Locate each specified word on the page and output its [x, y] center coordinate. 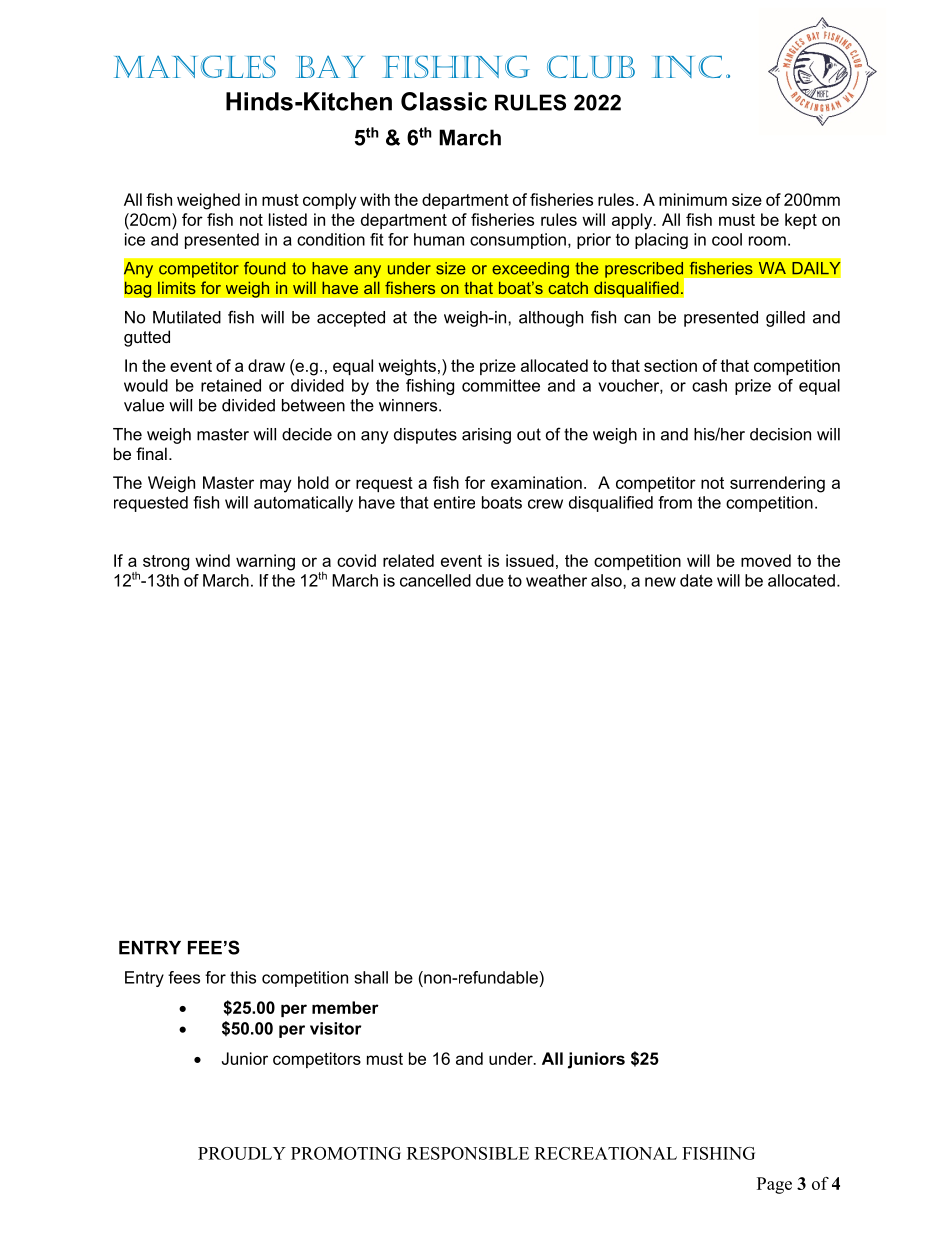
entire [454, 502]
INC [687, 66]
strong [166, 563]
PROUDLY [242, 1153]
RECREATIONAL [606, 1153]
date [696, 580]
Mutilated [187, 317]
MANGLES [195, 66]
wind [212, 560]
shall [371, 977]
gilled [785, 319]
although [551, 319]
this [243, 977]
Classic [444, 101]
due [490, 580]
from [675, 502]
